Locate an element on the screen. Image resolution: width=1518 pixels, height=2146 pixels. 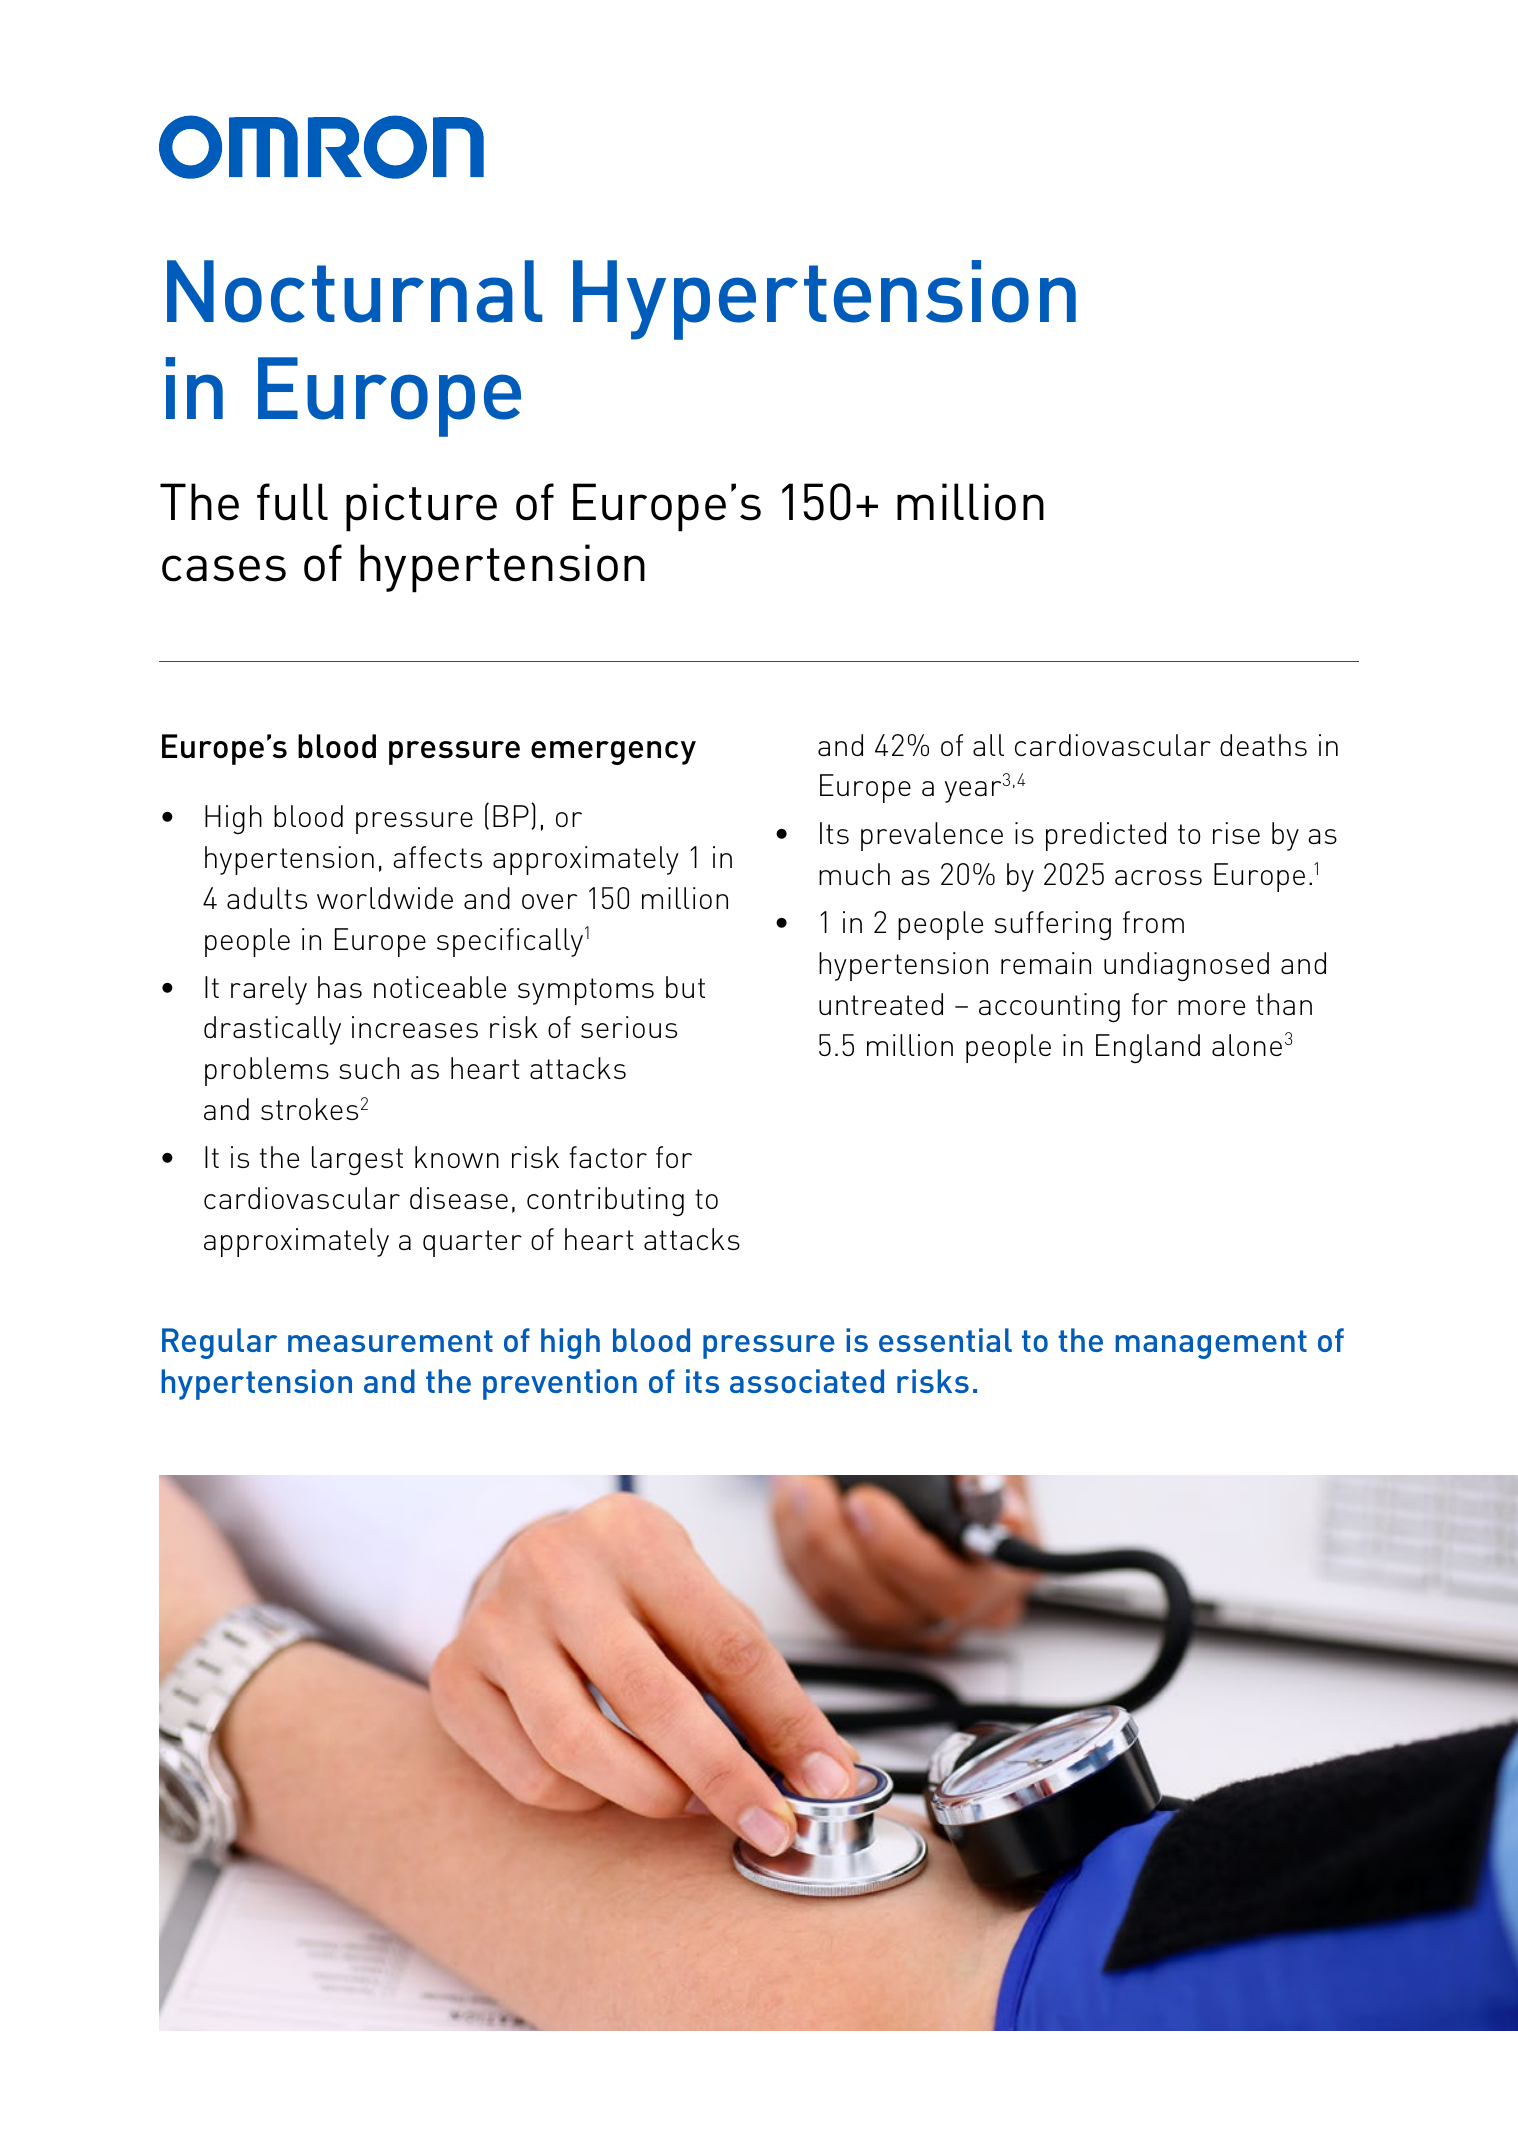
serious is located at coordinates (629, 1027).
